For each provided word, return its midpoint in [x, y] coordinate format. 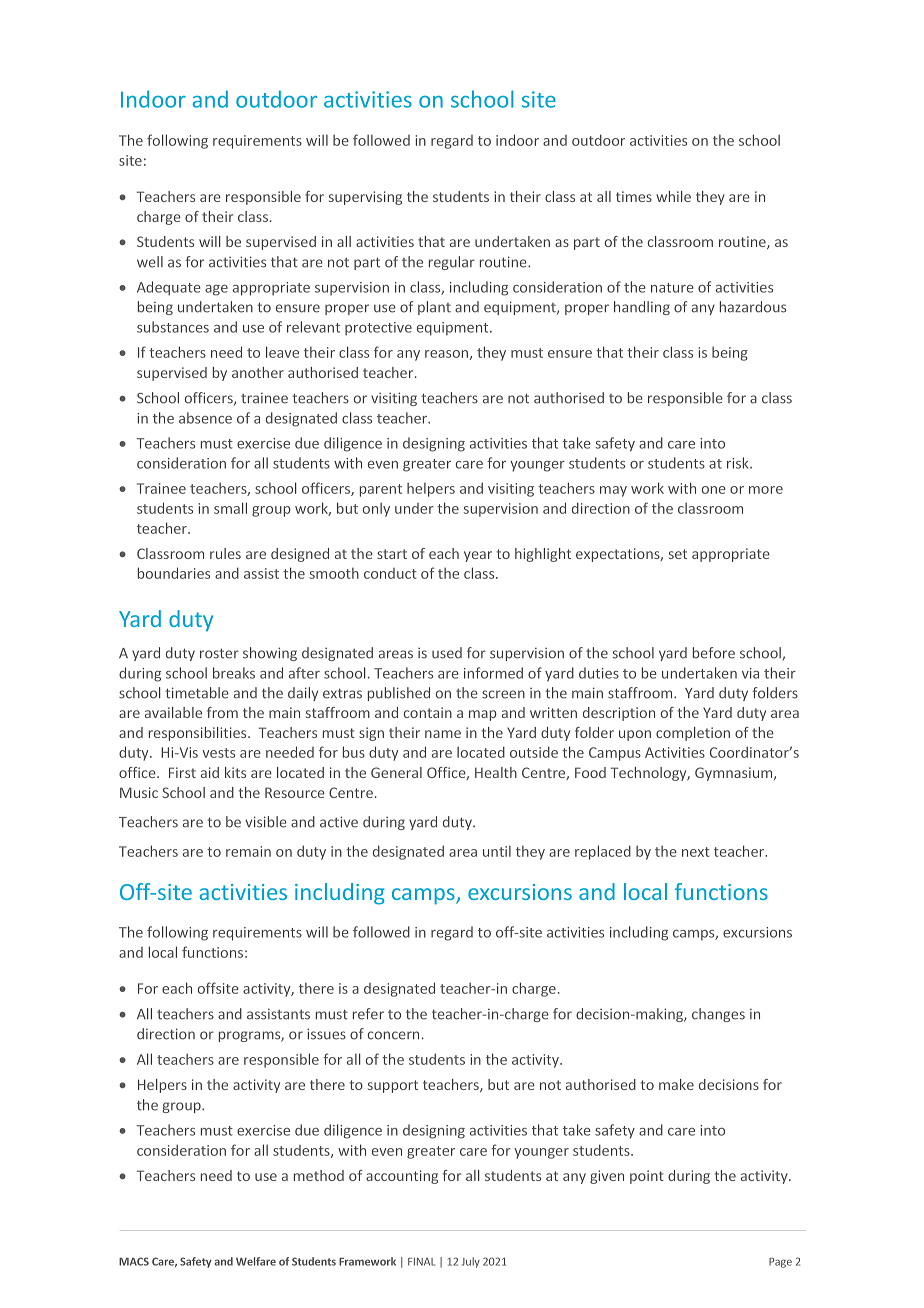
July [471, 1262]
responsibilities [199, 734]
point [647, 1177]
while [673, 196]
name [443, 734]
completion [693, 734]
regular [452, 263]
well [150, 262]
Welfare [256, 1261]
